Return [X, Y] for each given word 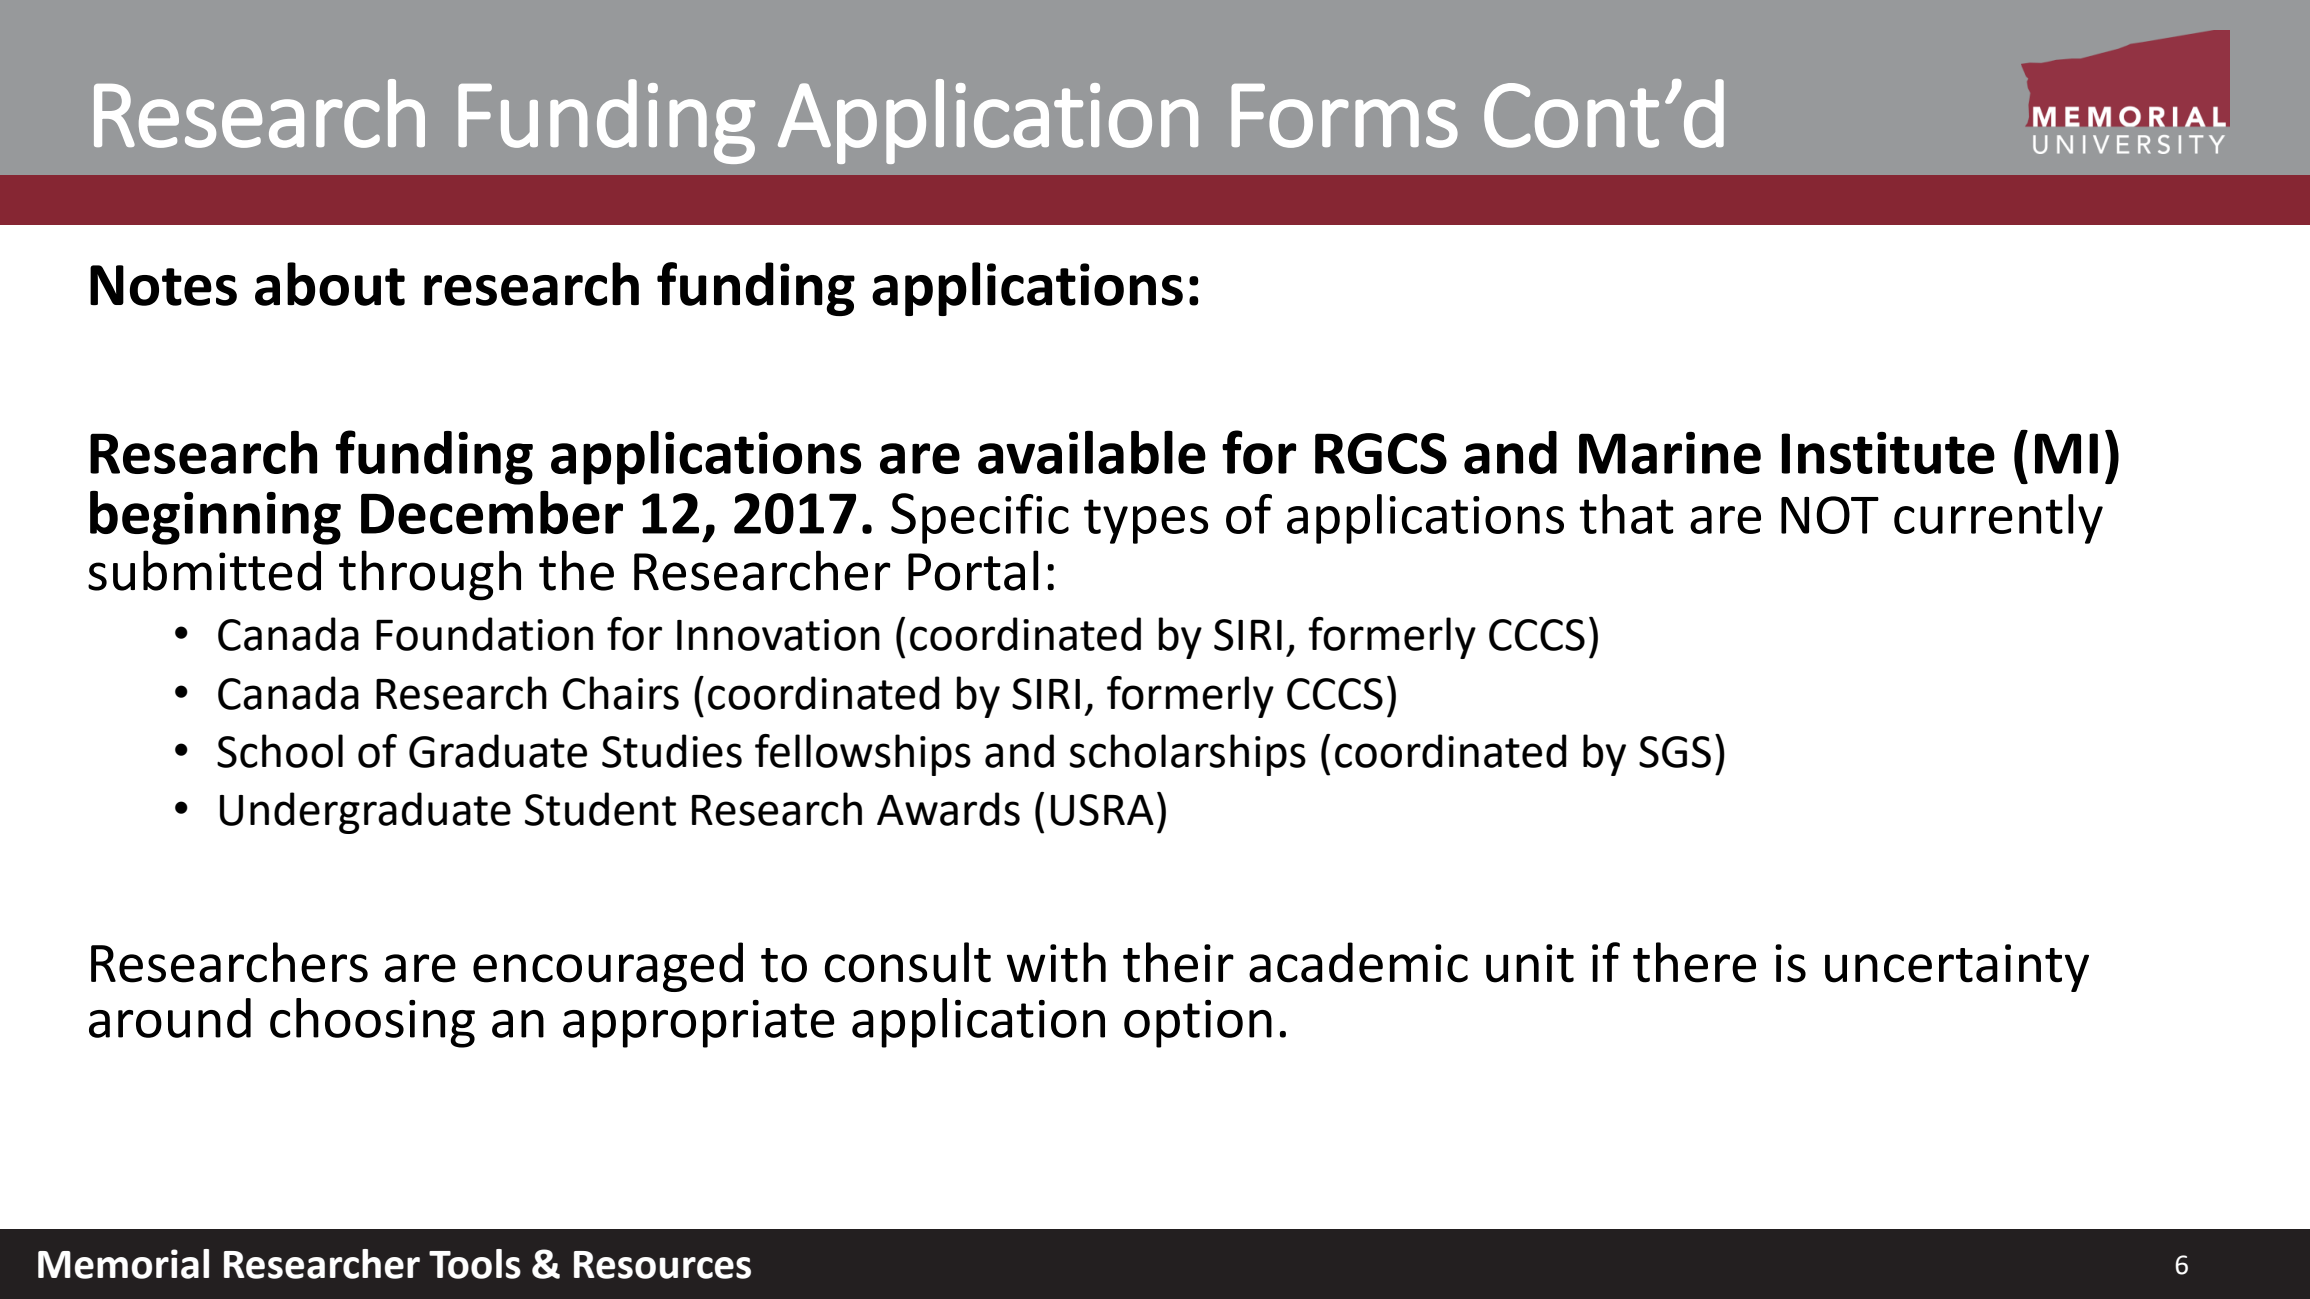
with [1056, 962]
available [1092, 452]
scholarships [1187, 755]
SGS [1675, 752]
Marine [1670, 453]
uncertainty [1957, 968]
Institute [1888, 453]
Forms [1344, 116]
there [1694, 962]
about [330, 284]
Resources [662, 1265]
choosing [372, 1023]
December [492, 512]
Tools [475, 1264]
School [280, 751]
